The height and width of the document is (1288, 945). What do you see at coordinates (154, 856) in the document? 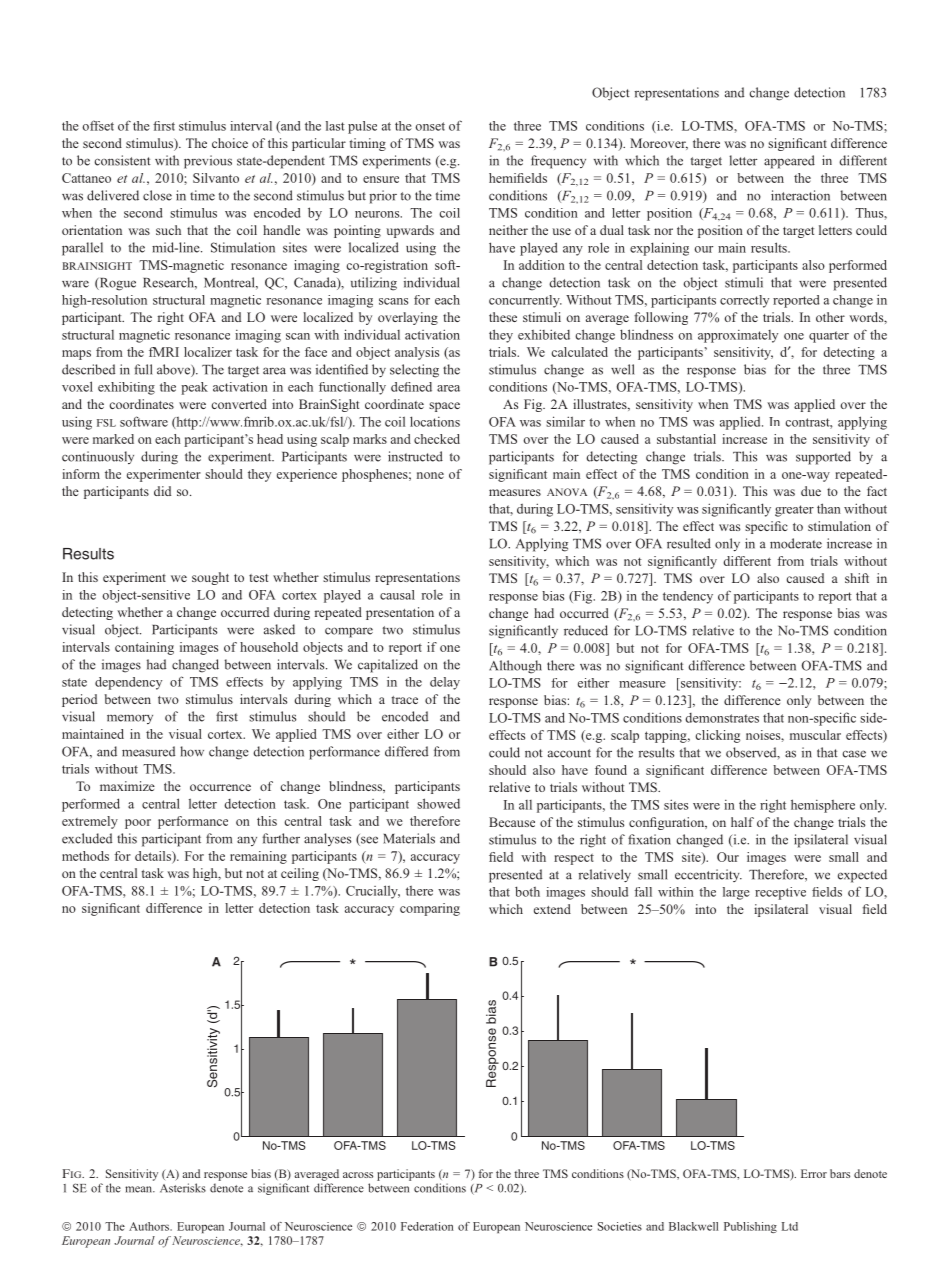
I see `details` at bounding box center [154, 856].
